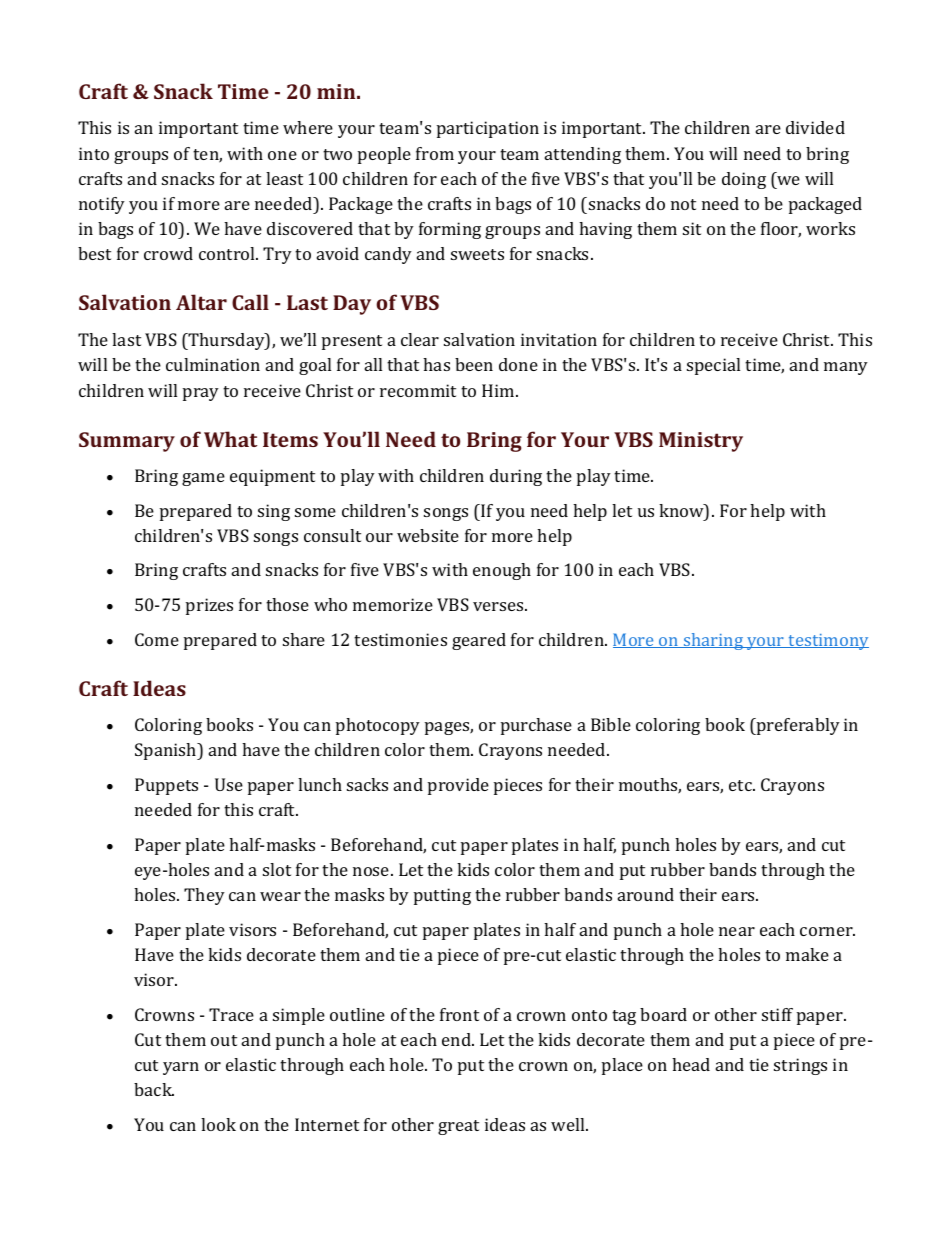  Describe the element at coordinates (157, 639) in the page. I see `Come` at that location.
